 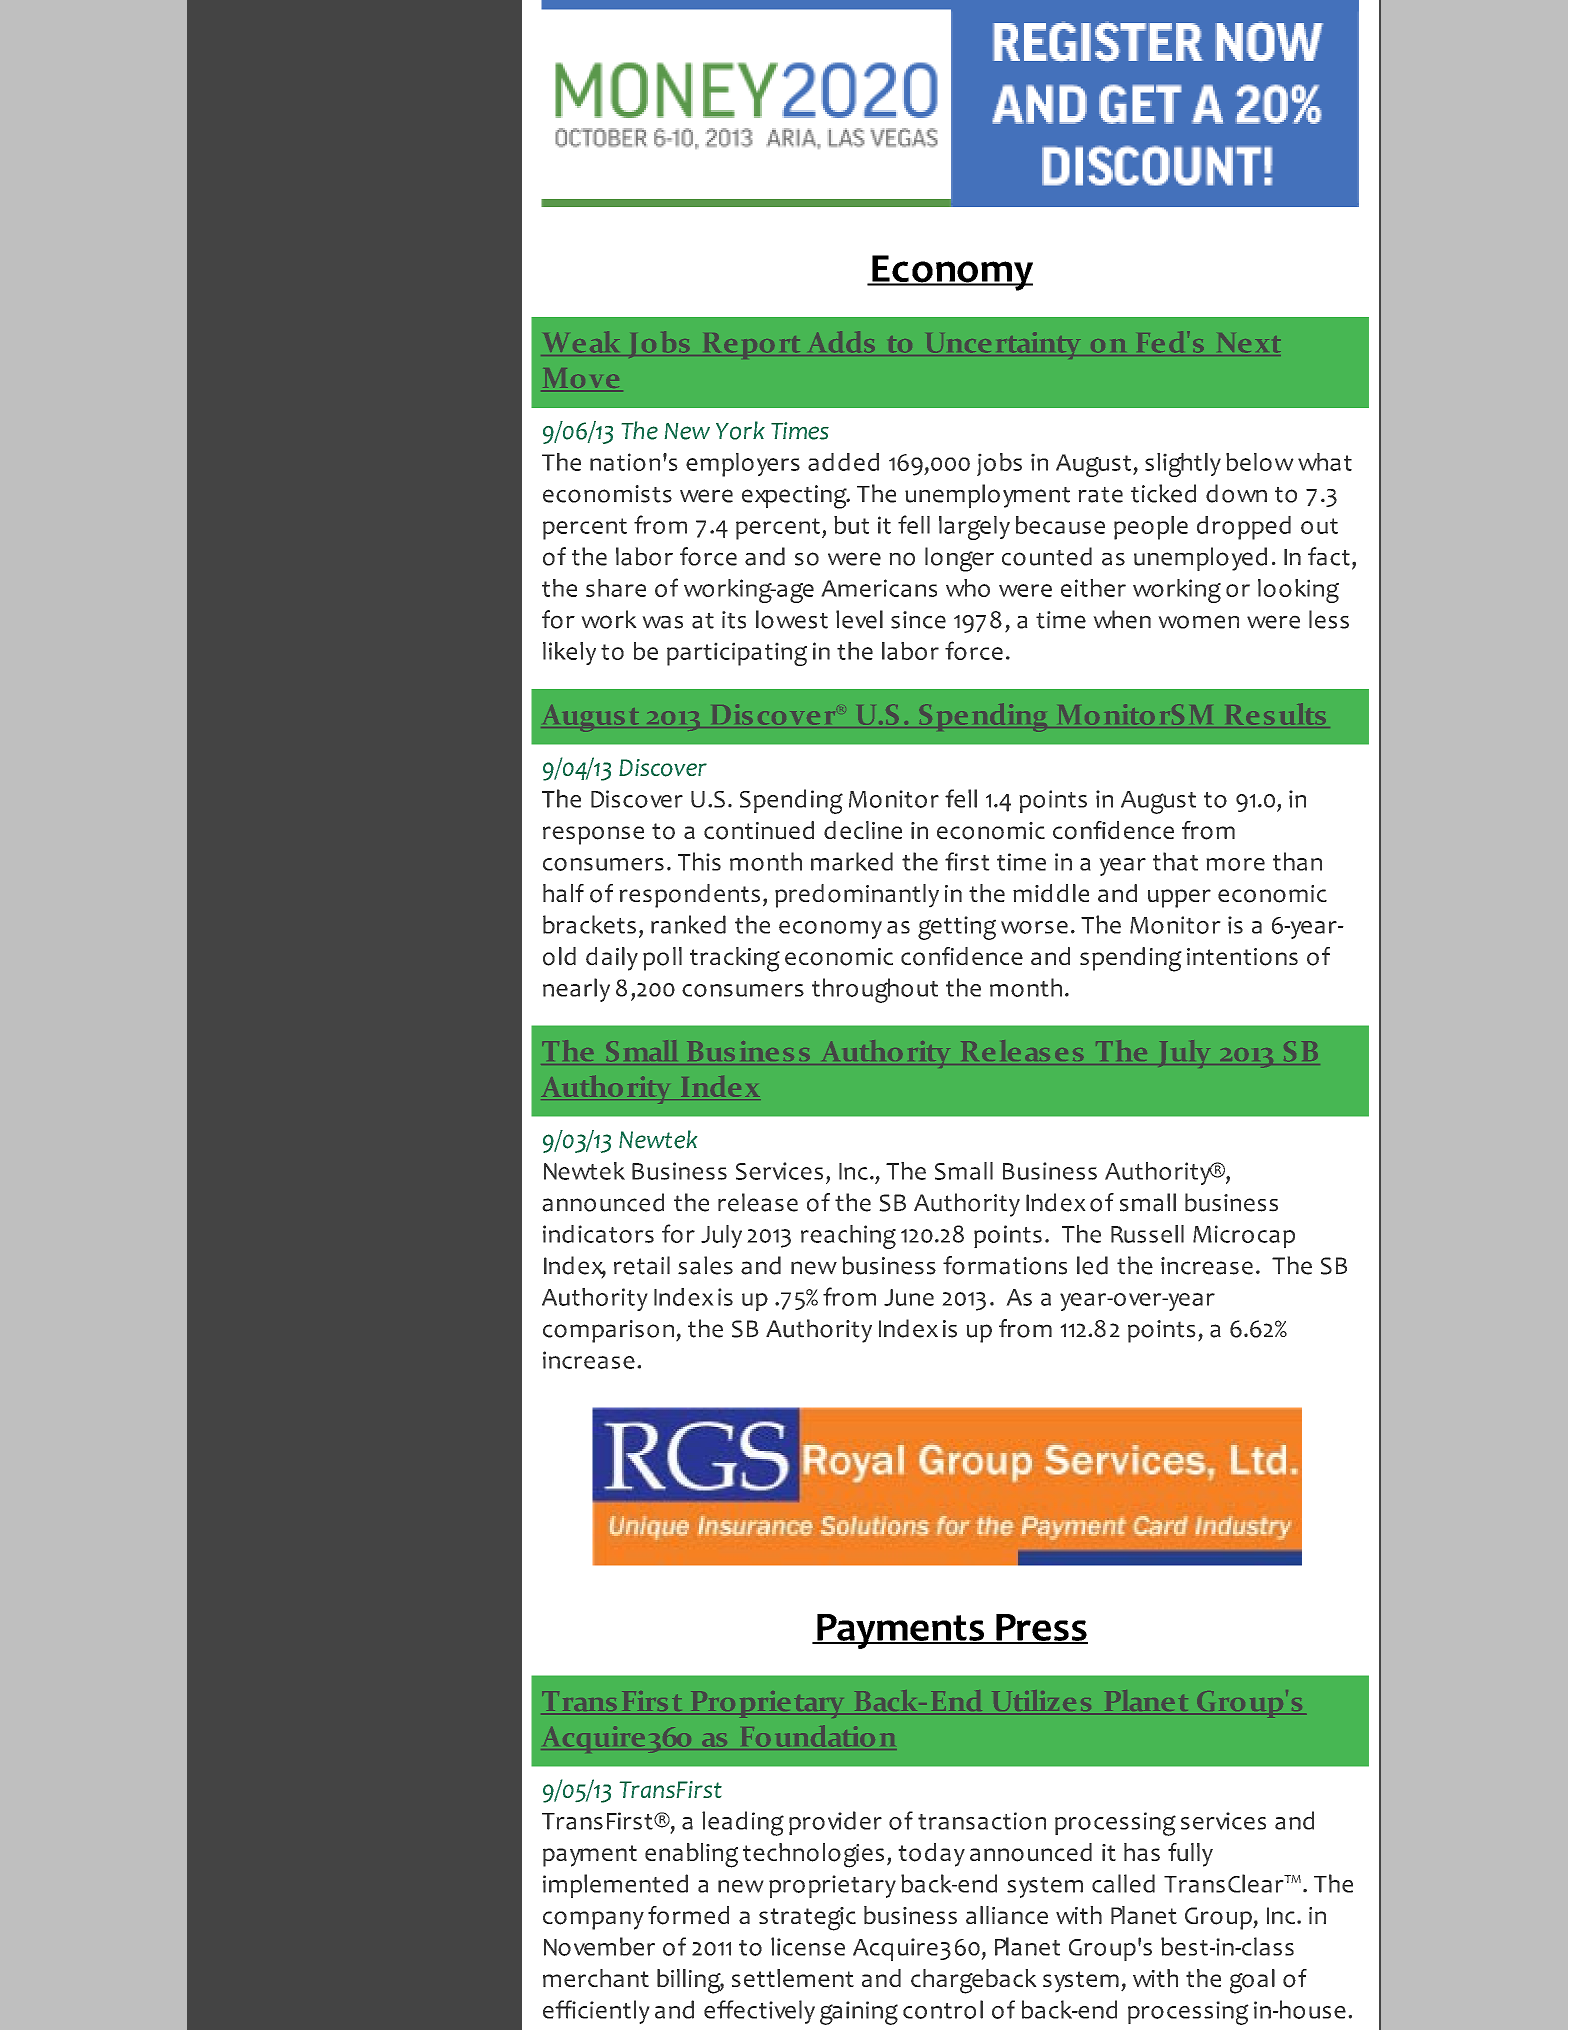 I want to click on Press, so click(x=1041, y=1628).
